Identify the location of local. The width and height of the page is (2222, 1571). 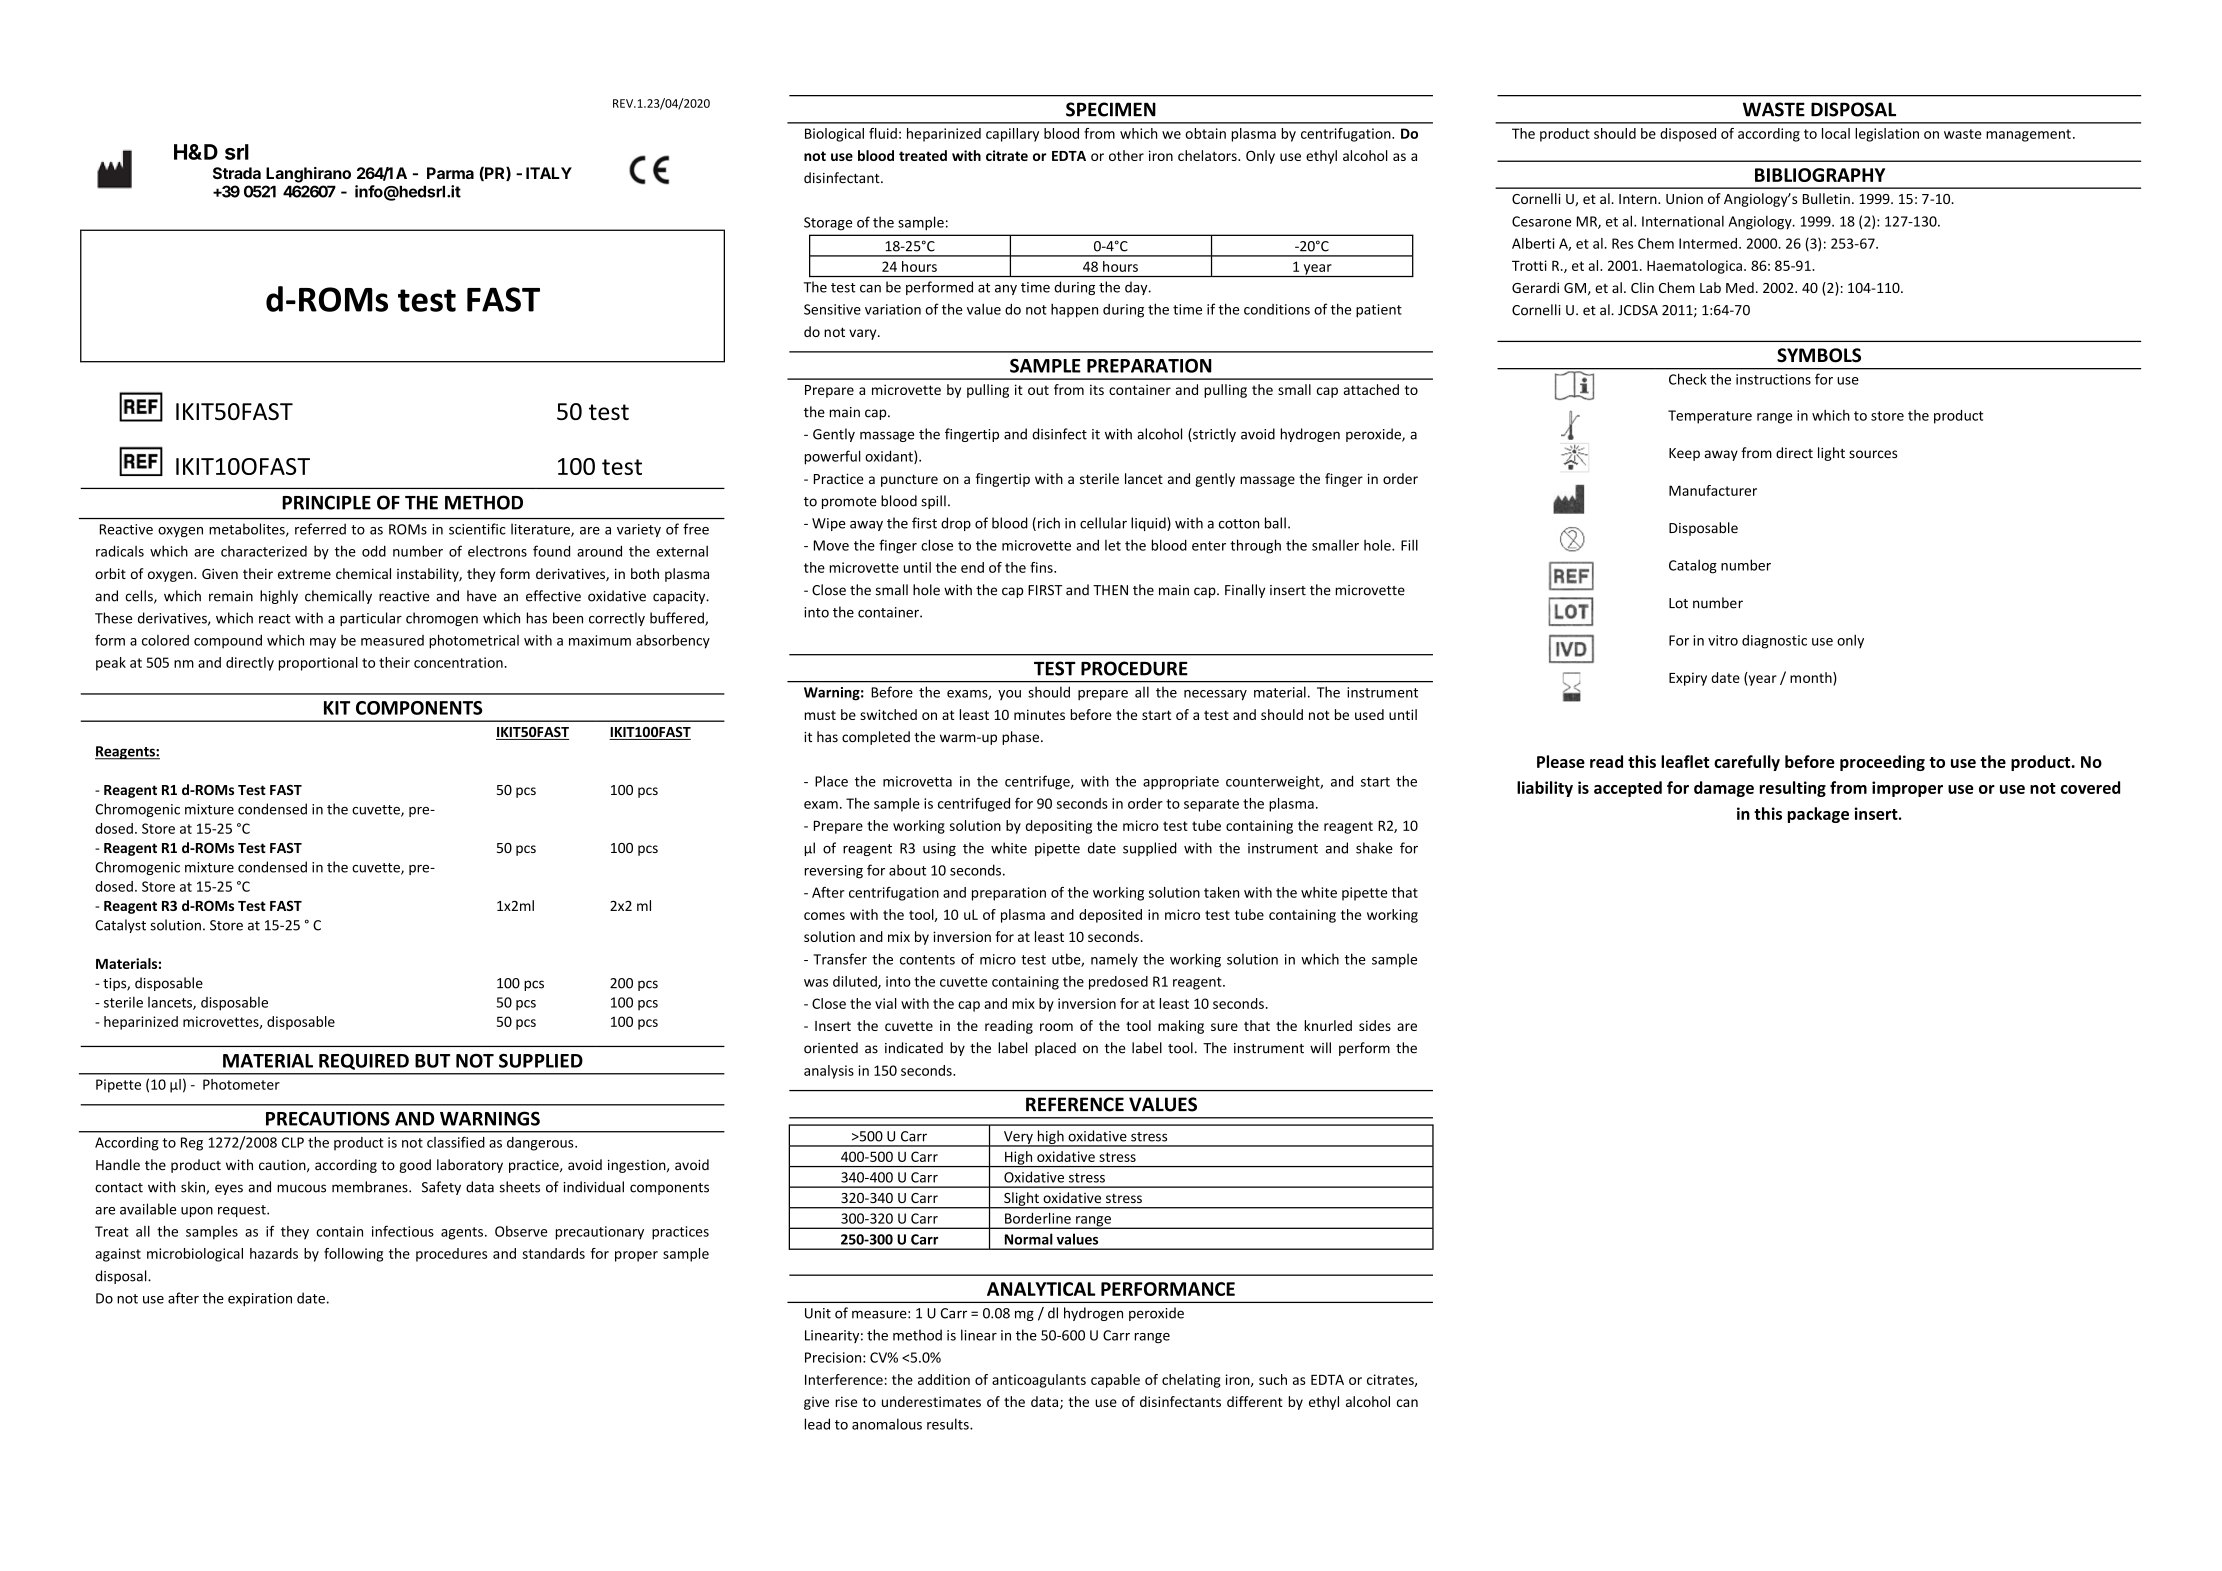
(1836, 133).
